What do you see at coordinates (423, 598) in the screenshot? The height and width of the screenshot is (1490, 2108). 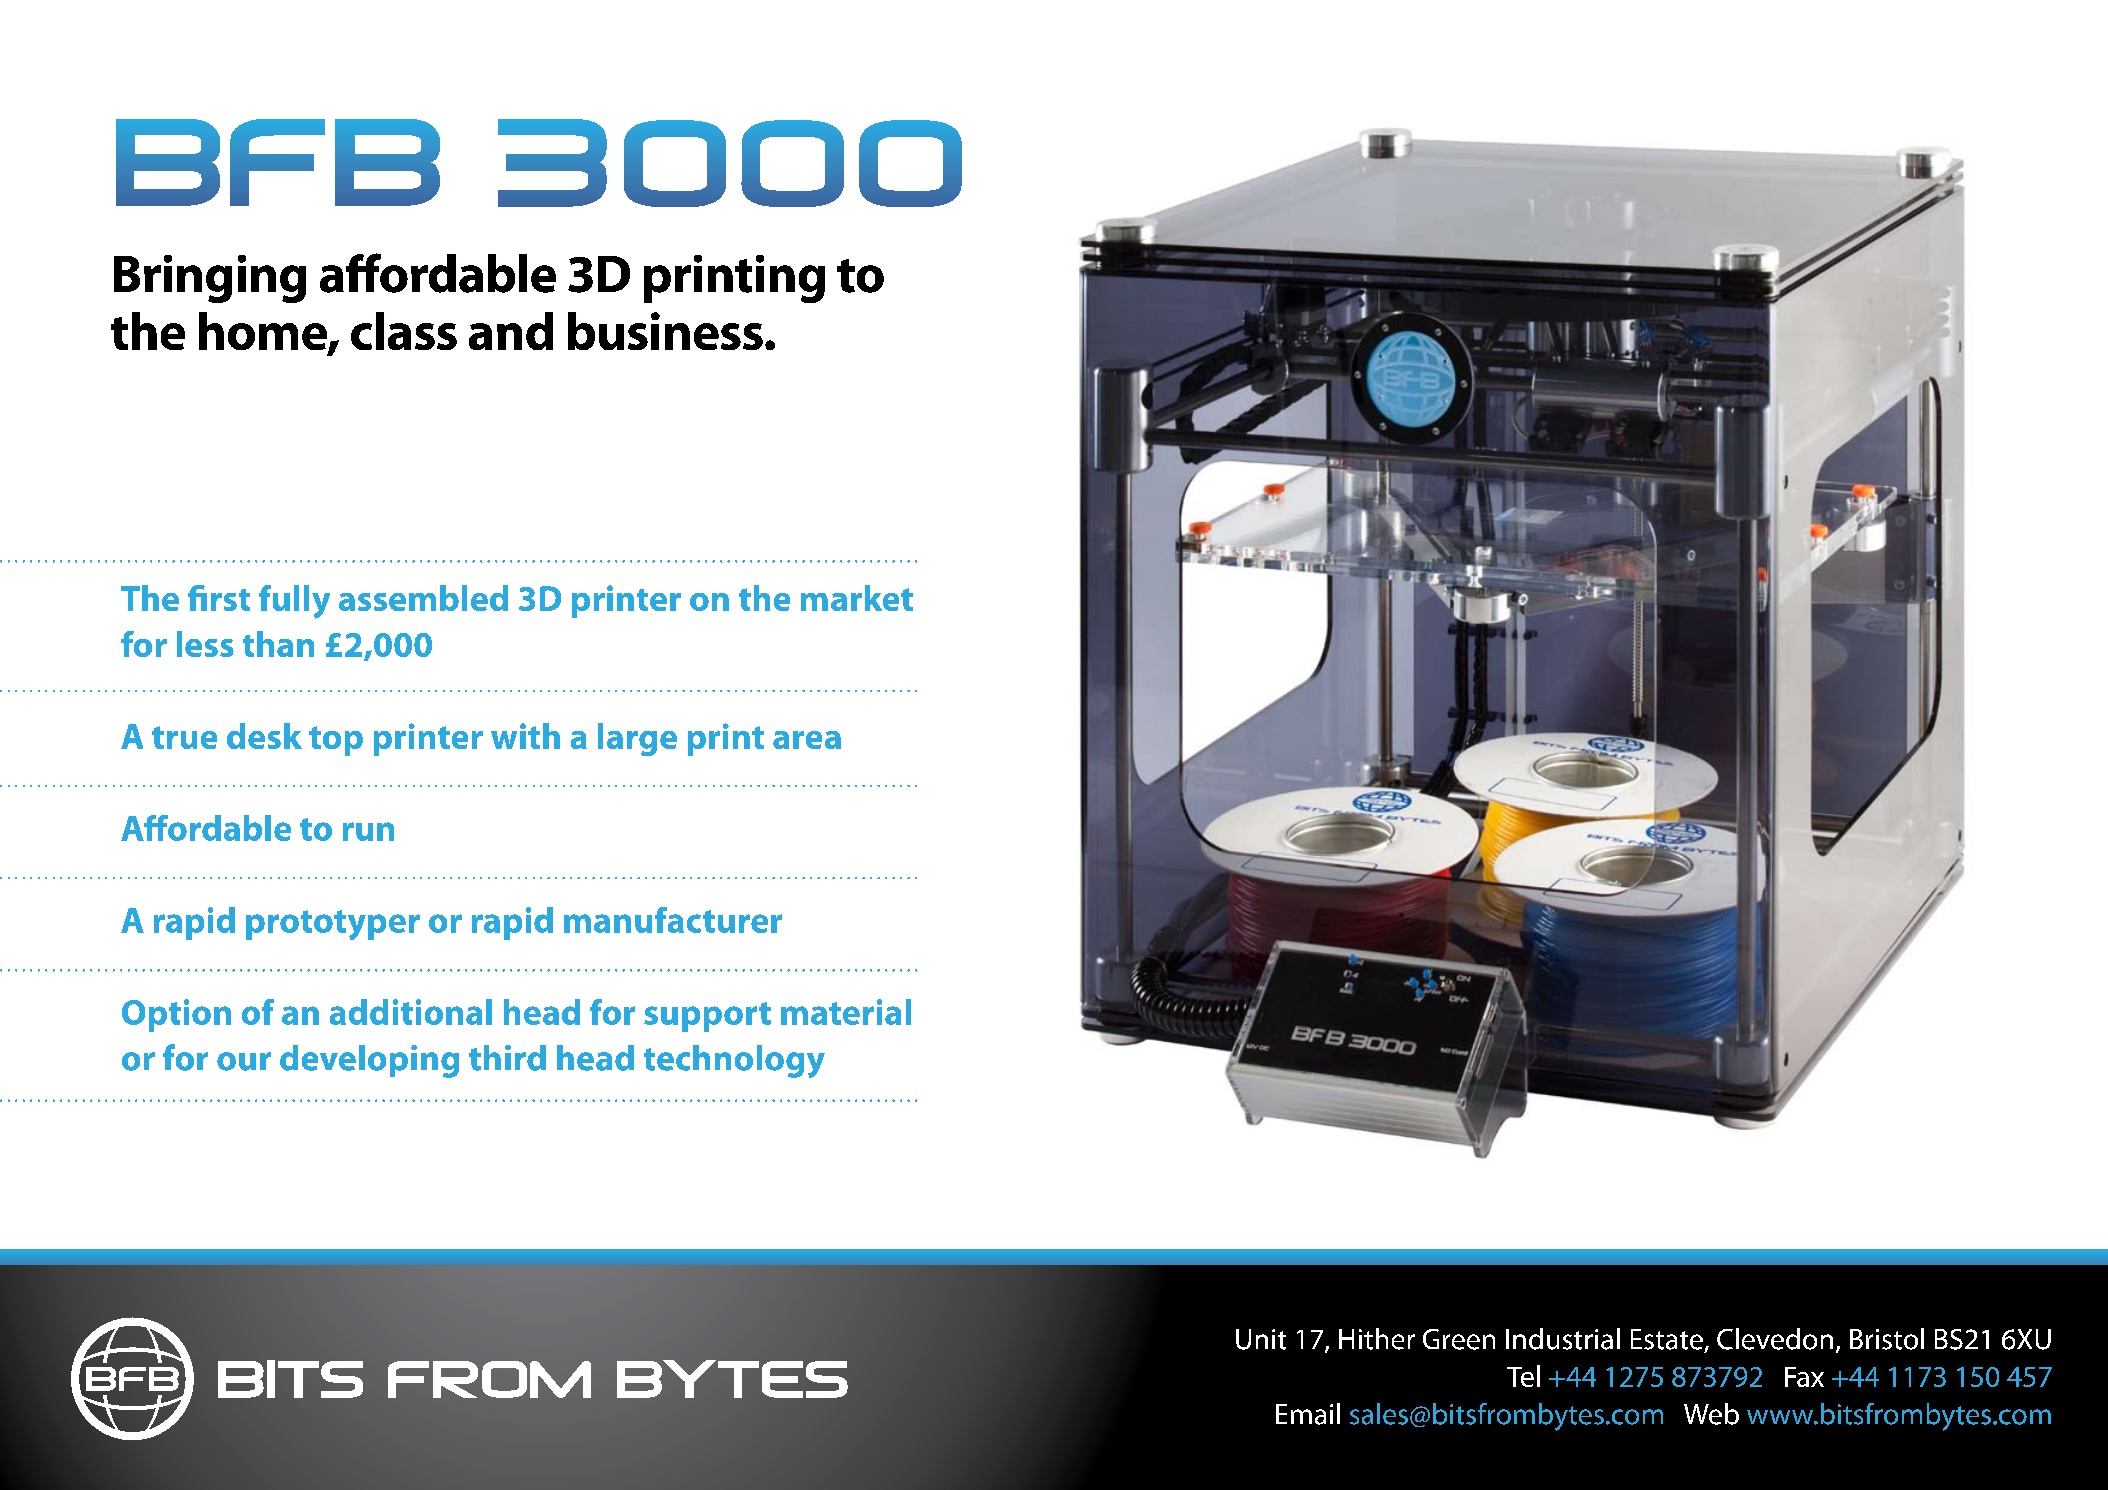 I see `assembled` at bounding box center [423, 598].
